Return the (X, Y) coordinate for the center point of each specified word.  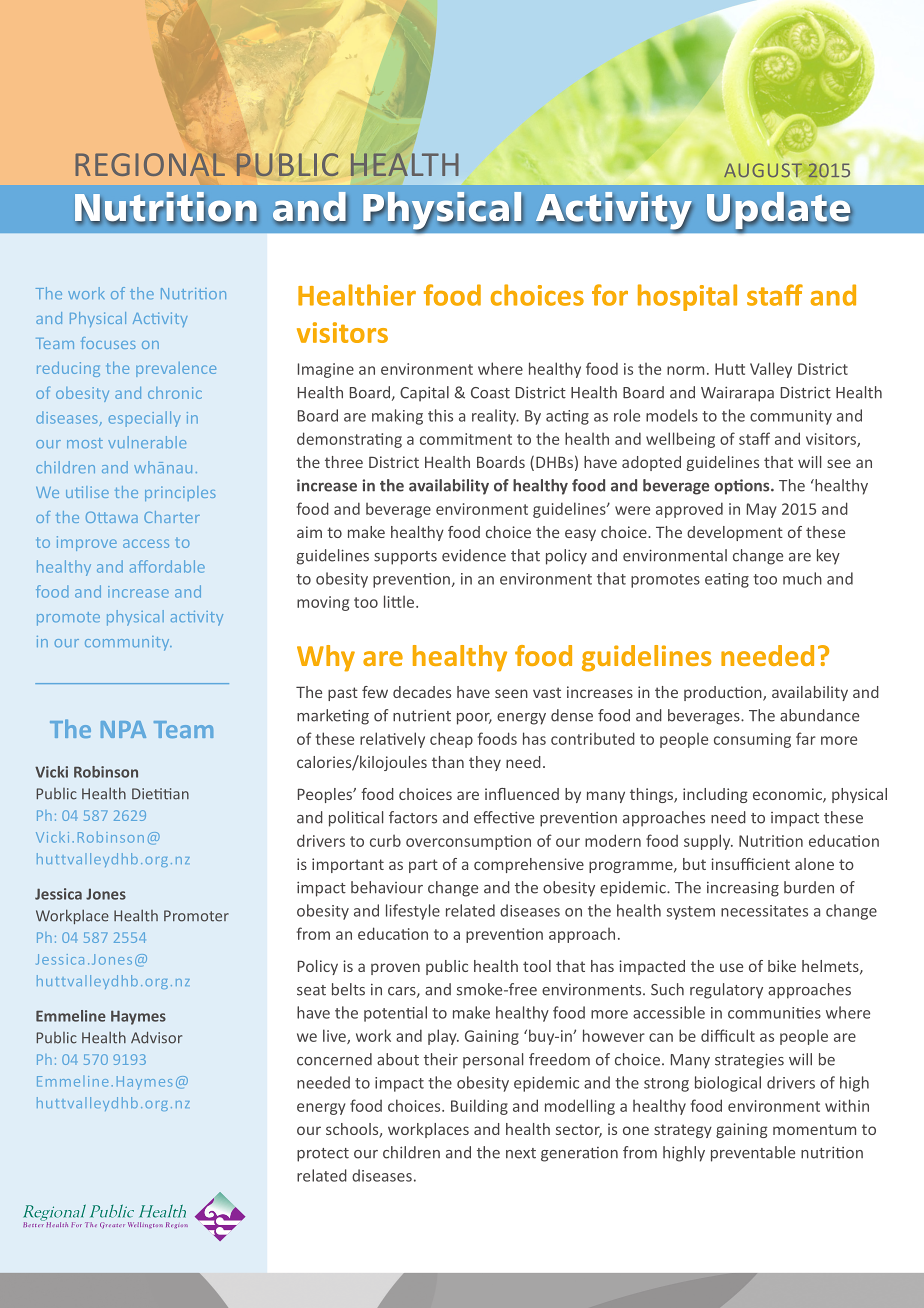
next (521, 1153)
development (735, 533)
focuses (108, 343)
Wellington (145, 1225)
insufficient (750, 864)
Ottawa (112, 517)
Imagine (326, 370)
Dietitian (160, 794)
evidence (474, 555)
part (423, 866)
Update (779, 211)
